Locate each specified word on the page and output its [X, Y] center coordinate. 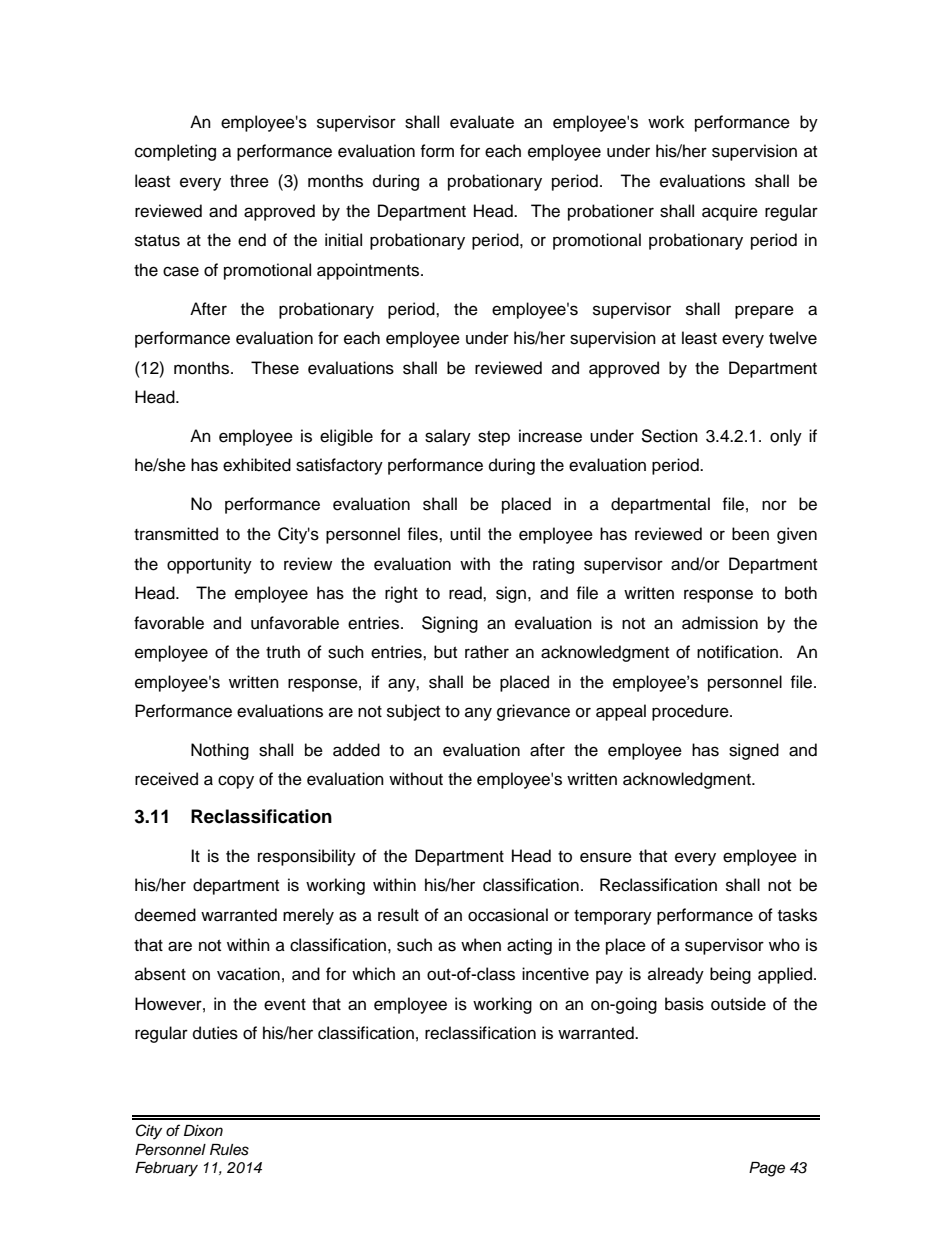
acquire [730, 212]
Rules [229, 1150]
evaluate [482, 122]
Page [767, 1169]
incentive [555, 974]
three [249, 181]
